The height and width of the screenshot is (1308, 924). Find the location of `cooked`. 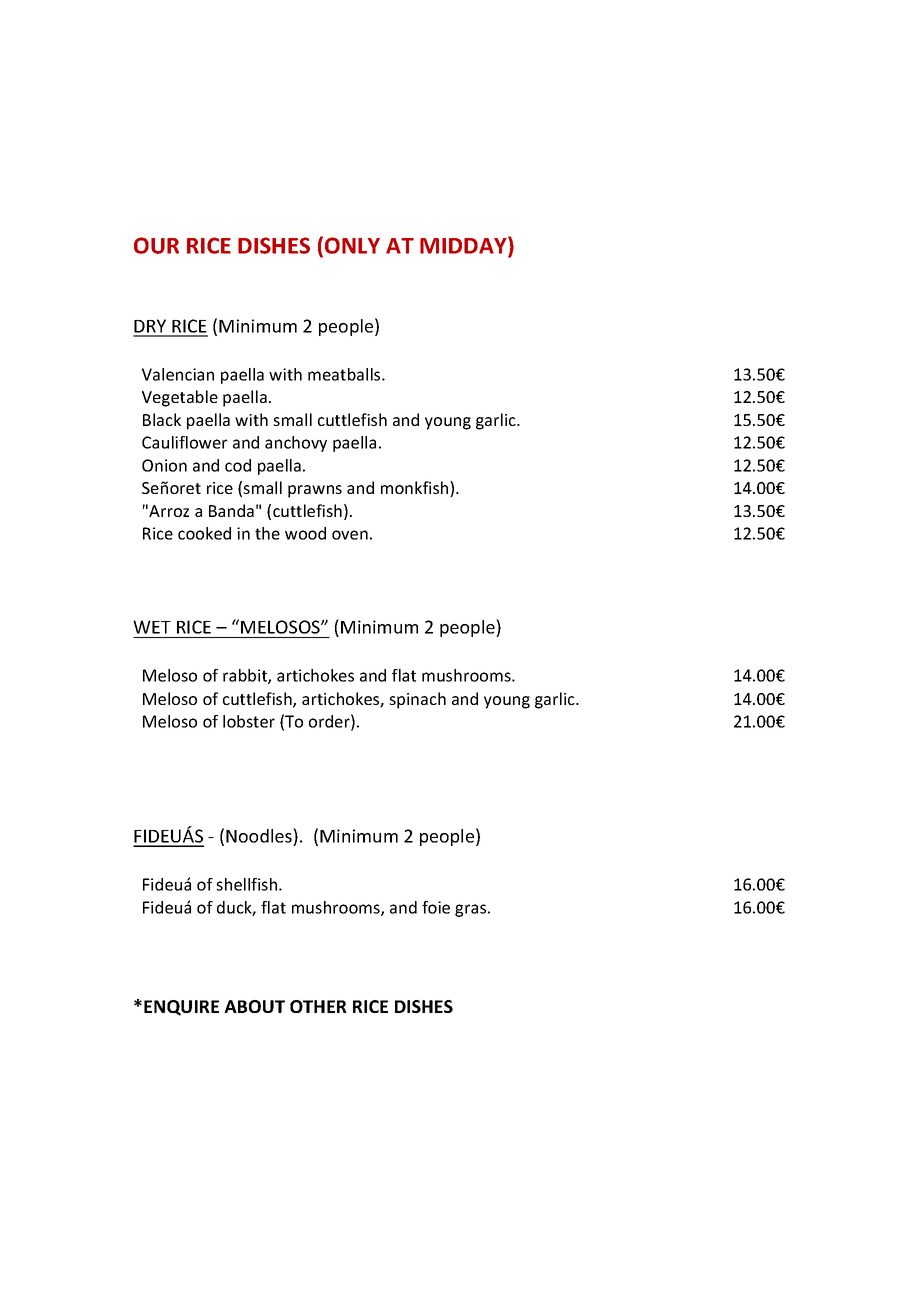

cooked is located at coordinates (204, 533).
